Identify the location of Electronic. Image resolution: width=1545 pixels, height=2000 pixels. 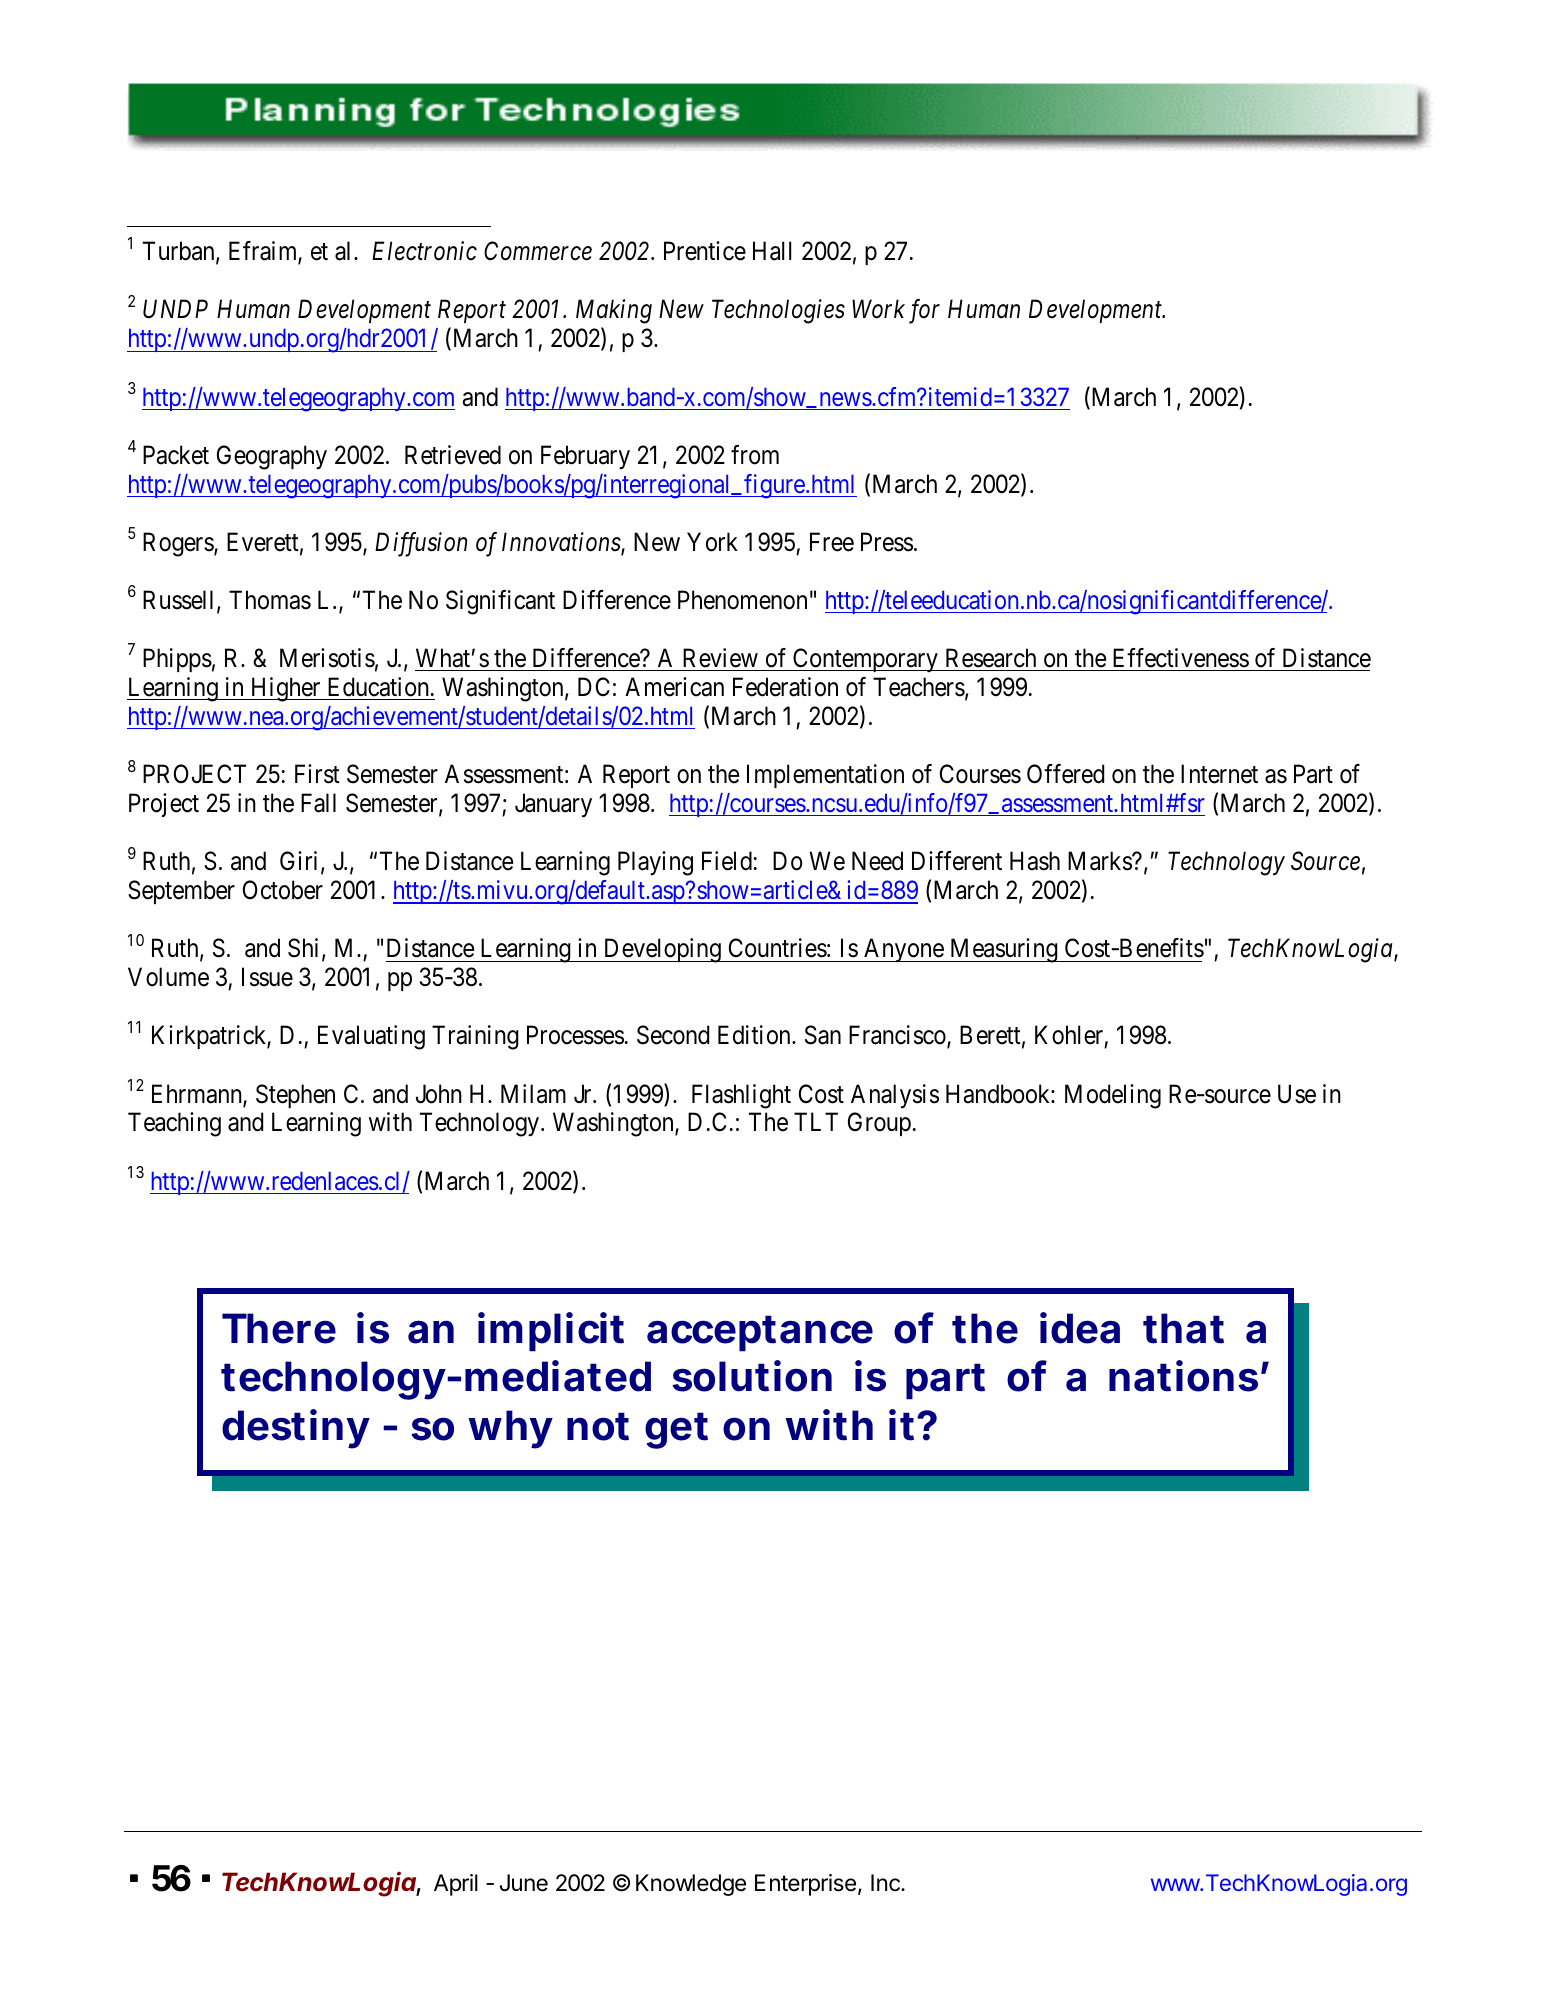
(424, 251).
